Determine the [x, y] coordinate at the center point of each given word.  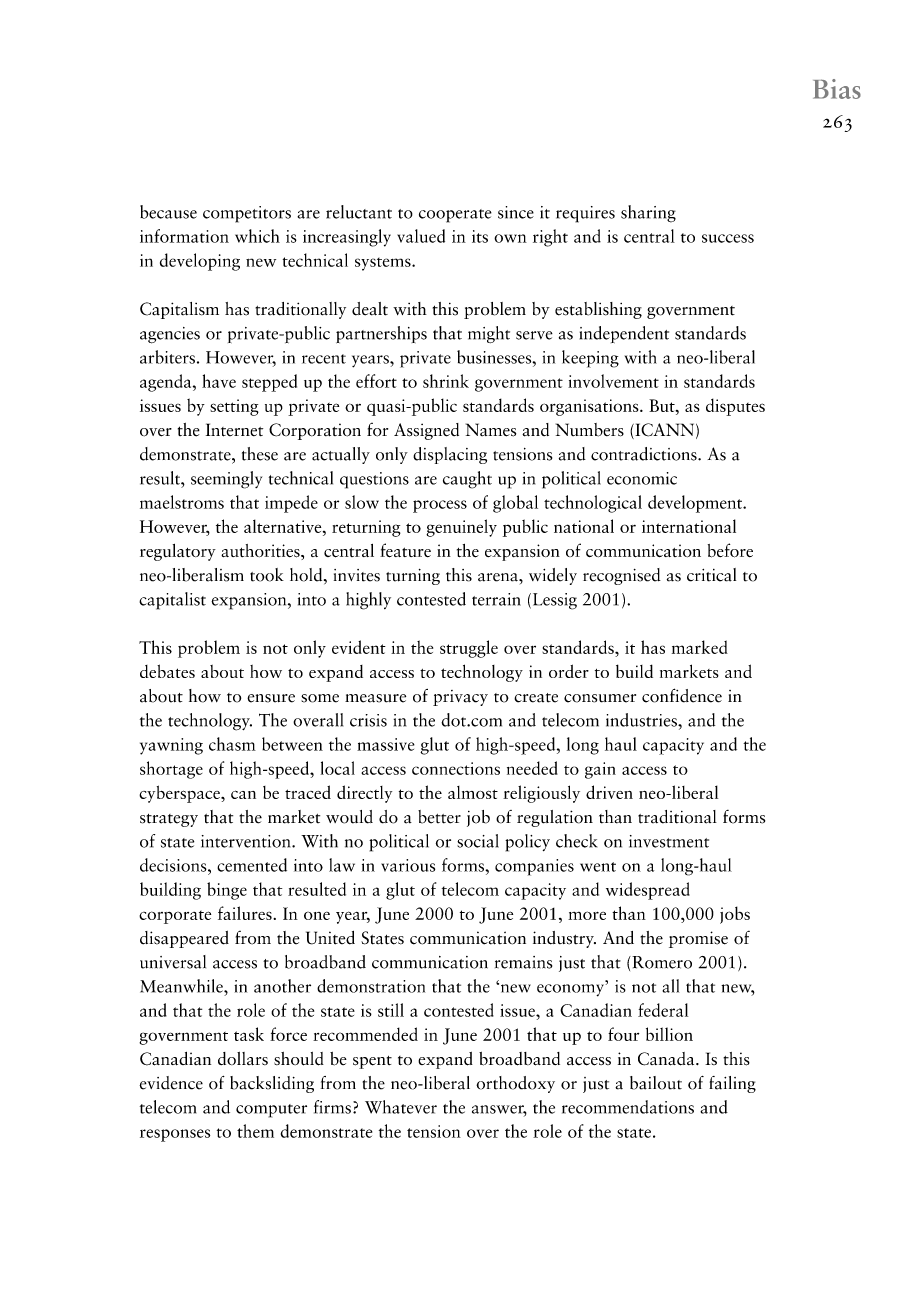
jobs [735, 915]
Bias [837, 89]
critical [711, 575]
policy [527, 843]
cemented [252, 865]
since [516, 212]
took [267, 575]
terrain [496, 599]
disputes [735, 407]
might [489, 334]
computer [271, 1111]
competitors [247, 214]
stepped [269, 383]
